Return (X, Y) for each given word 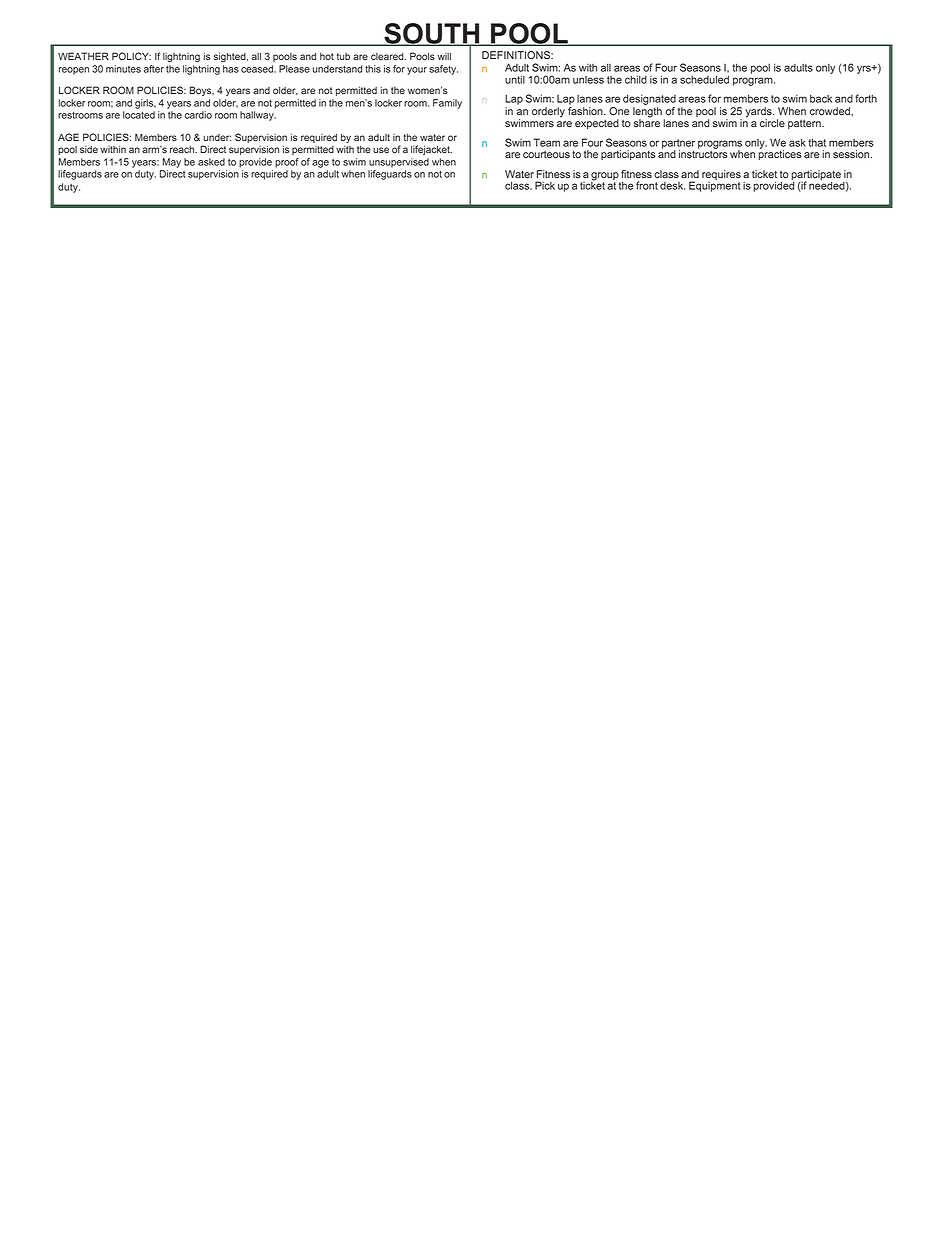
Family (447, 104)
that (817, 142)
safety (443, 70)
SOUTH (432, 34)
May (171, 163)
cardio (198, 115)
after (154, 69)
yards (759, 113)
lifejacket (431, 150)
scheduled (704, 79)
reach (183, 149)
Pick (545, 185)
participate (816, 176)
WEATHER (83, 56)
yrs (865, 69)
